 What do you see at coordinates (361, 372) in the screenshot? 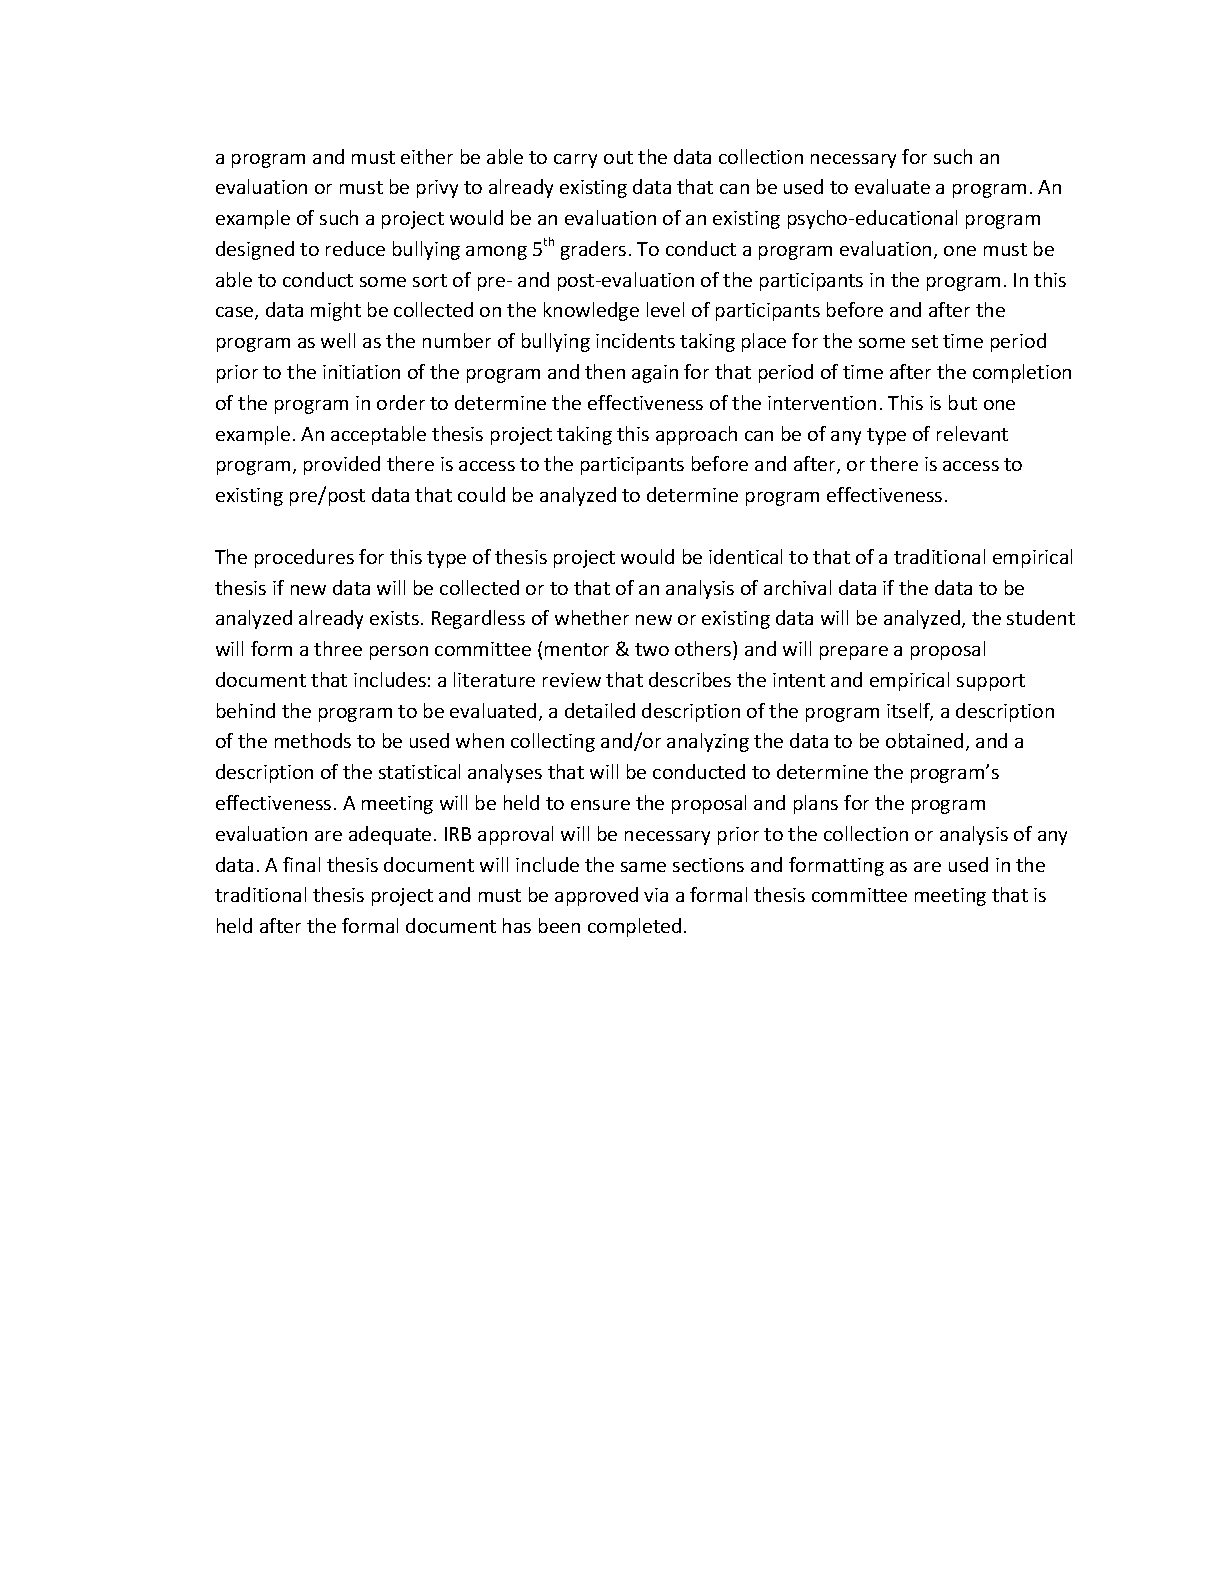
I see `initiation` at bounding box center [361, 372].
